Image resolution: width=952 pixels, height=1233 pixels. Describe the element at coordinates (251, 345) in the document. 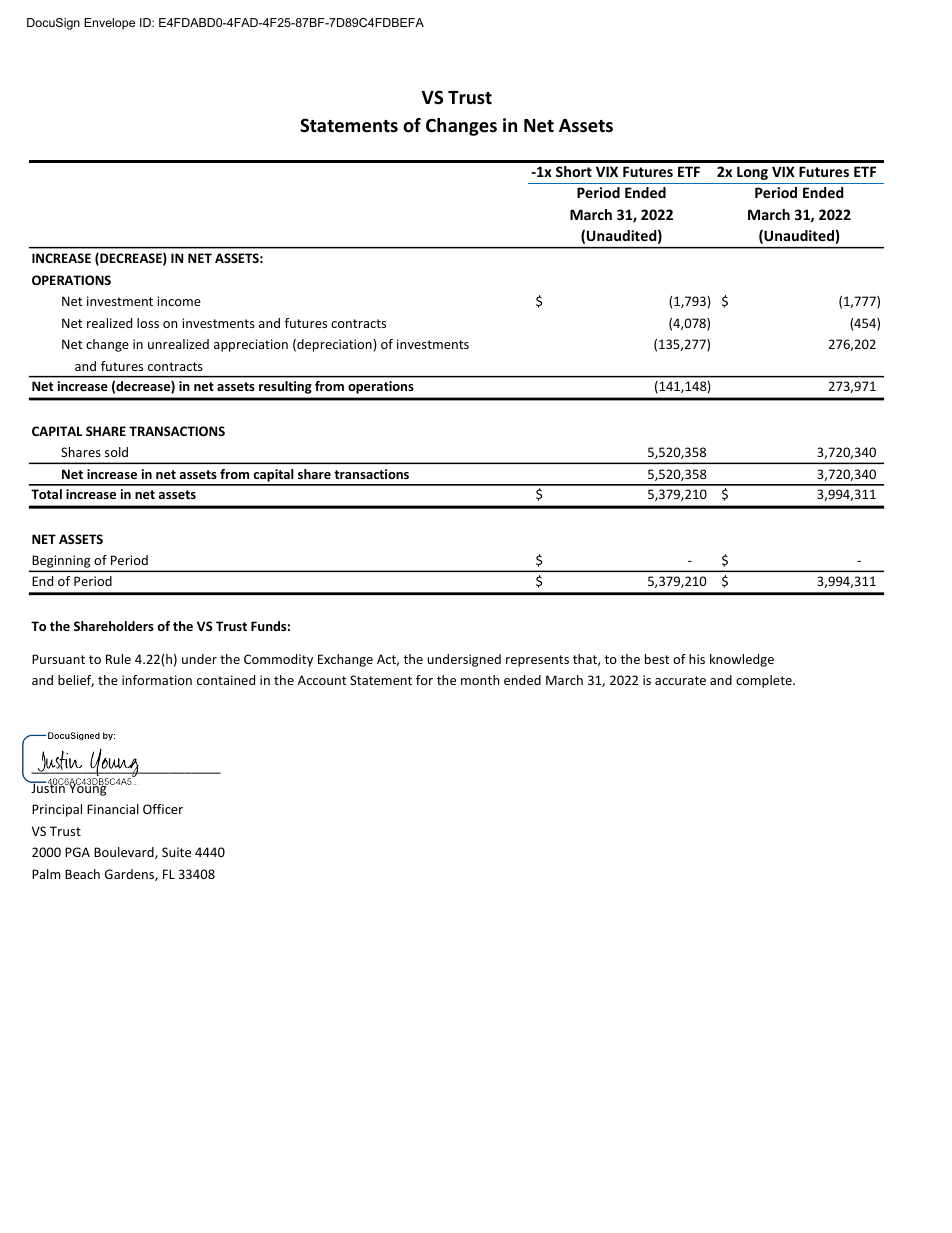

I see `appreciation` at that location.
